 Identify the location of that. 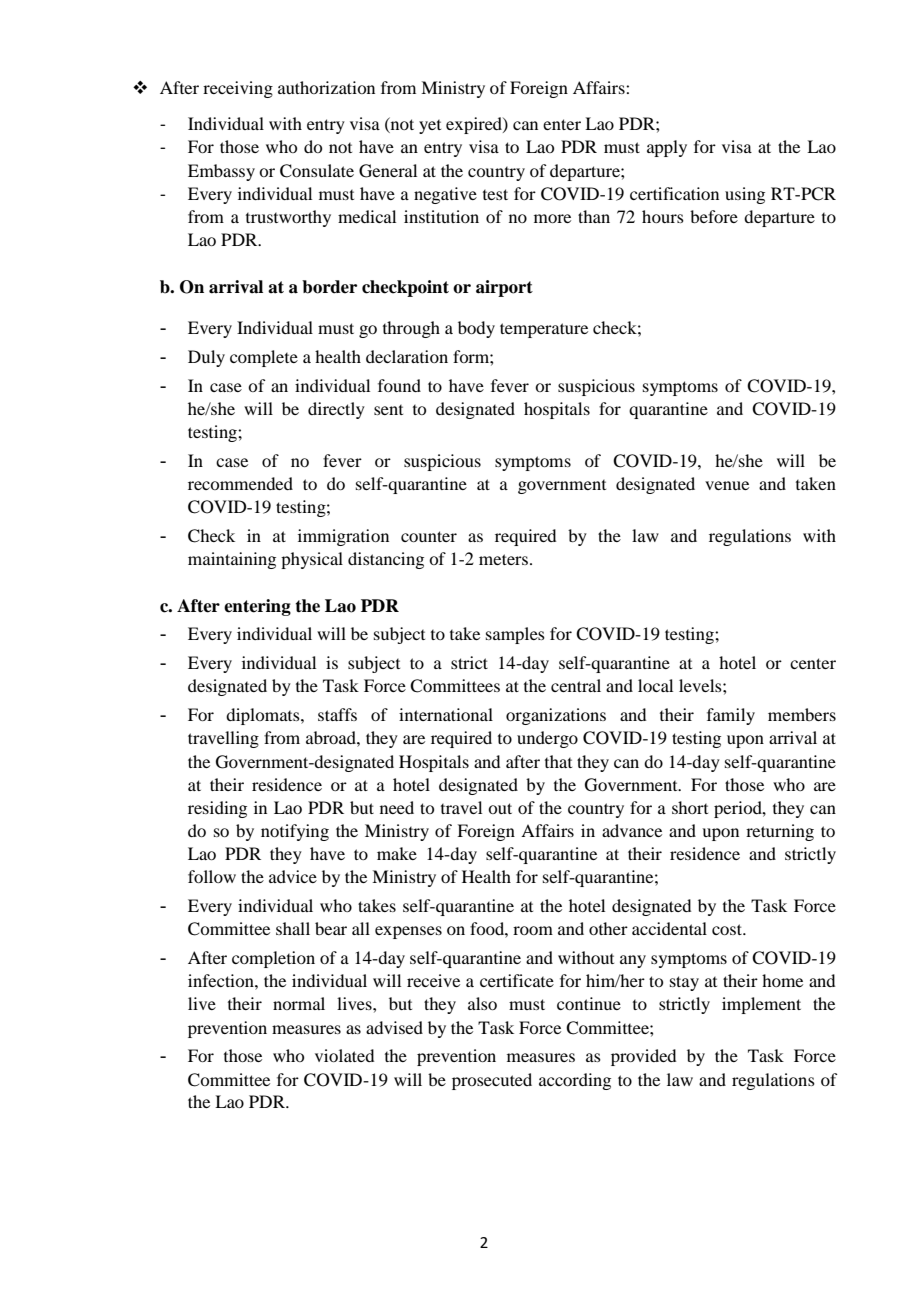
(558, 761).
